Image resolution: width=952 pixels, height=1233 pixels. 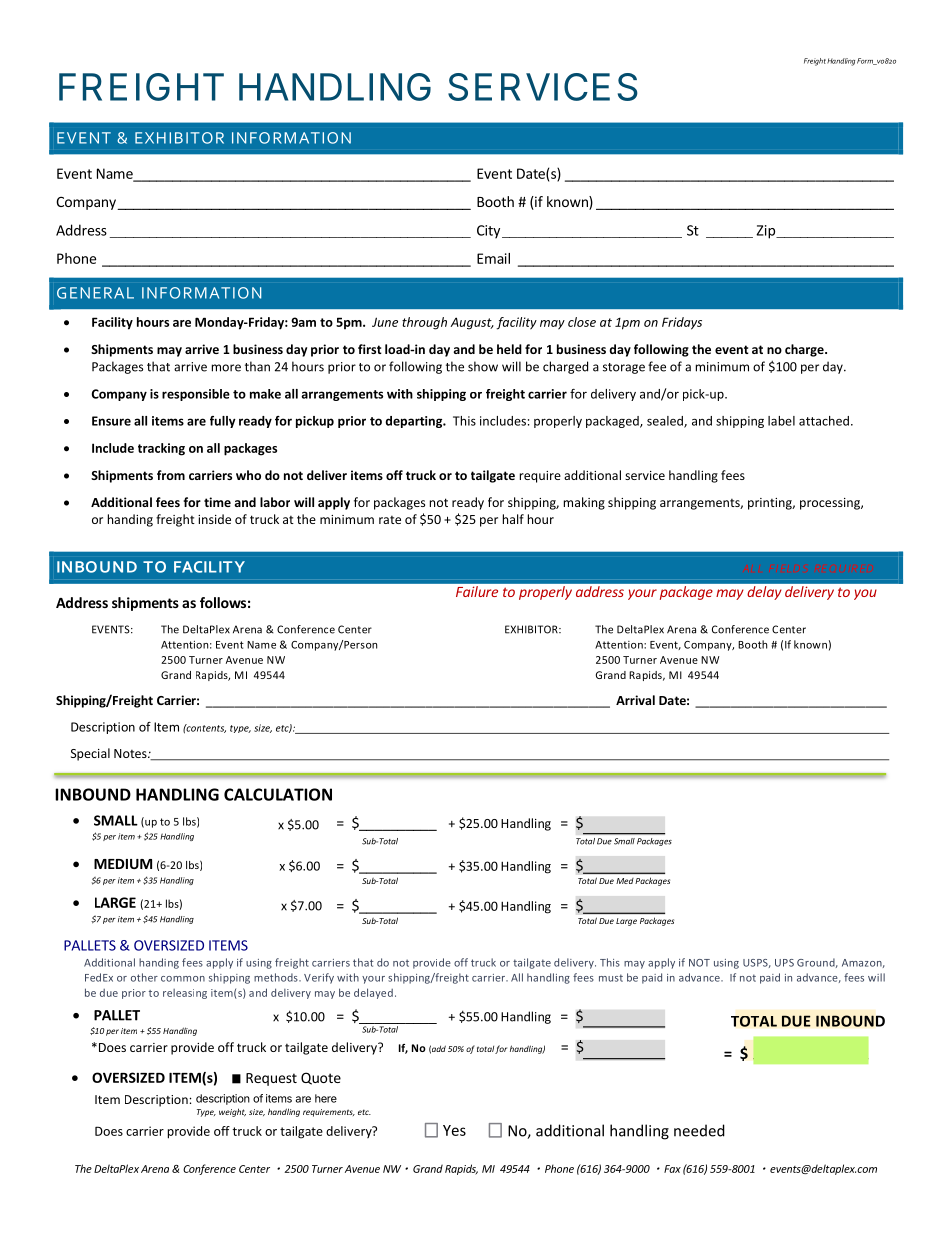 What do you see at coordinates (123, 864) in the screenshot?
I see `MEDIUM` at bounding box center [123, 864].
